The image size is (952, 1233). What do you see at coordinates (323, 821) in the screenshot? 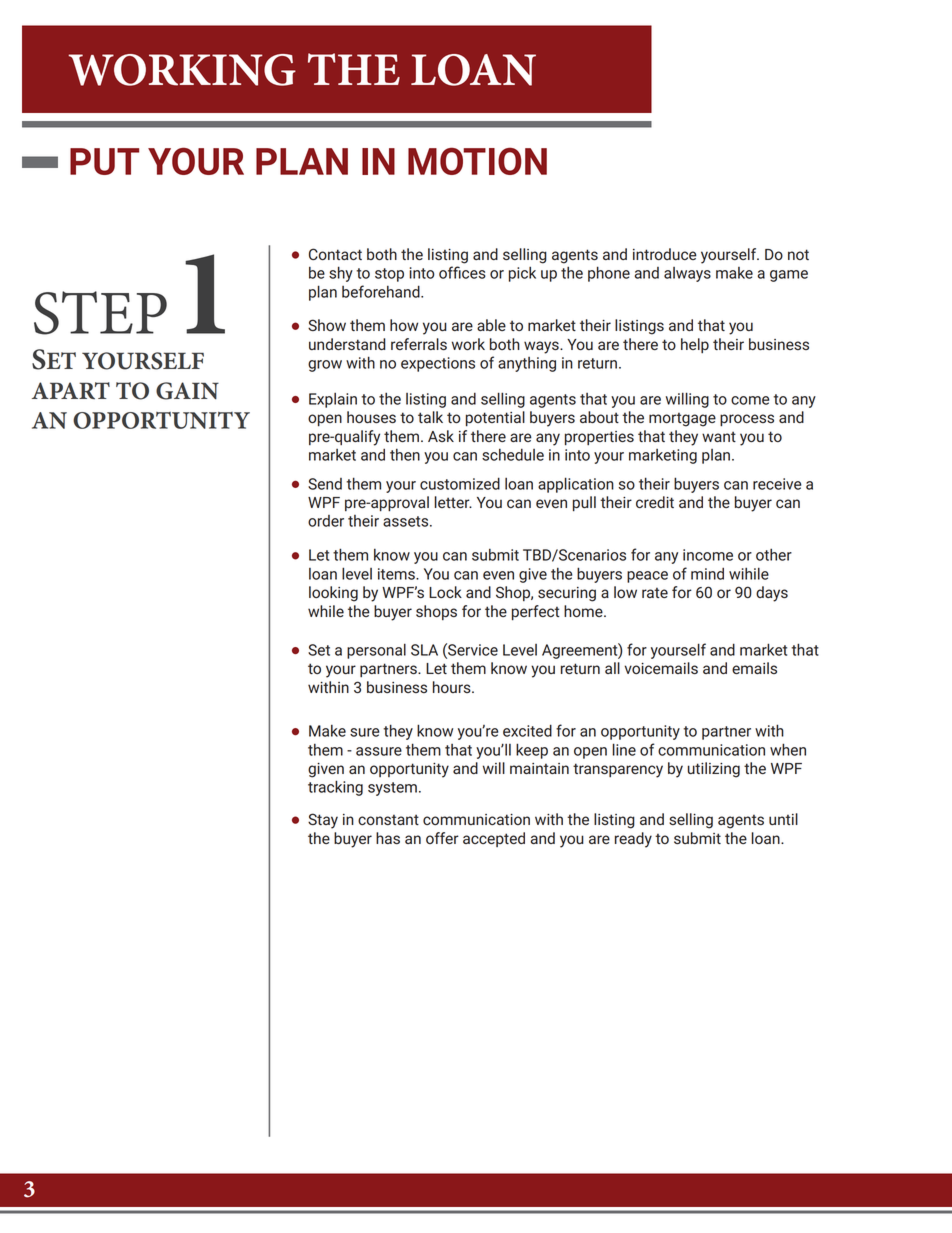
I see `Stay` at bounding box center [323, 821].
